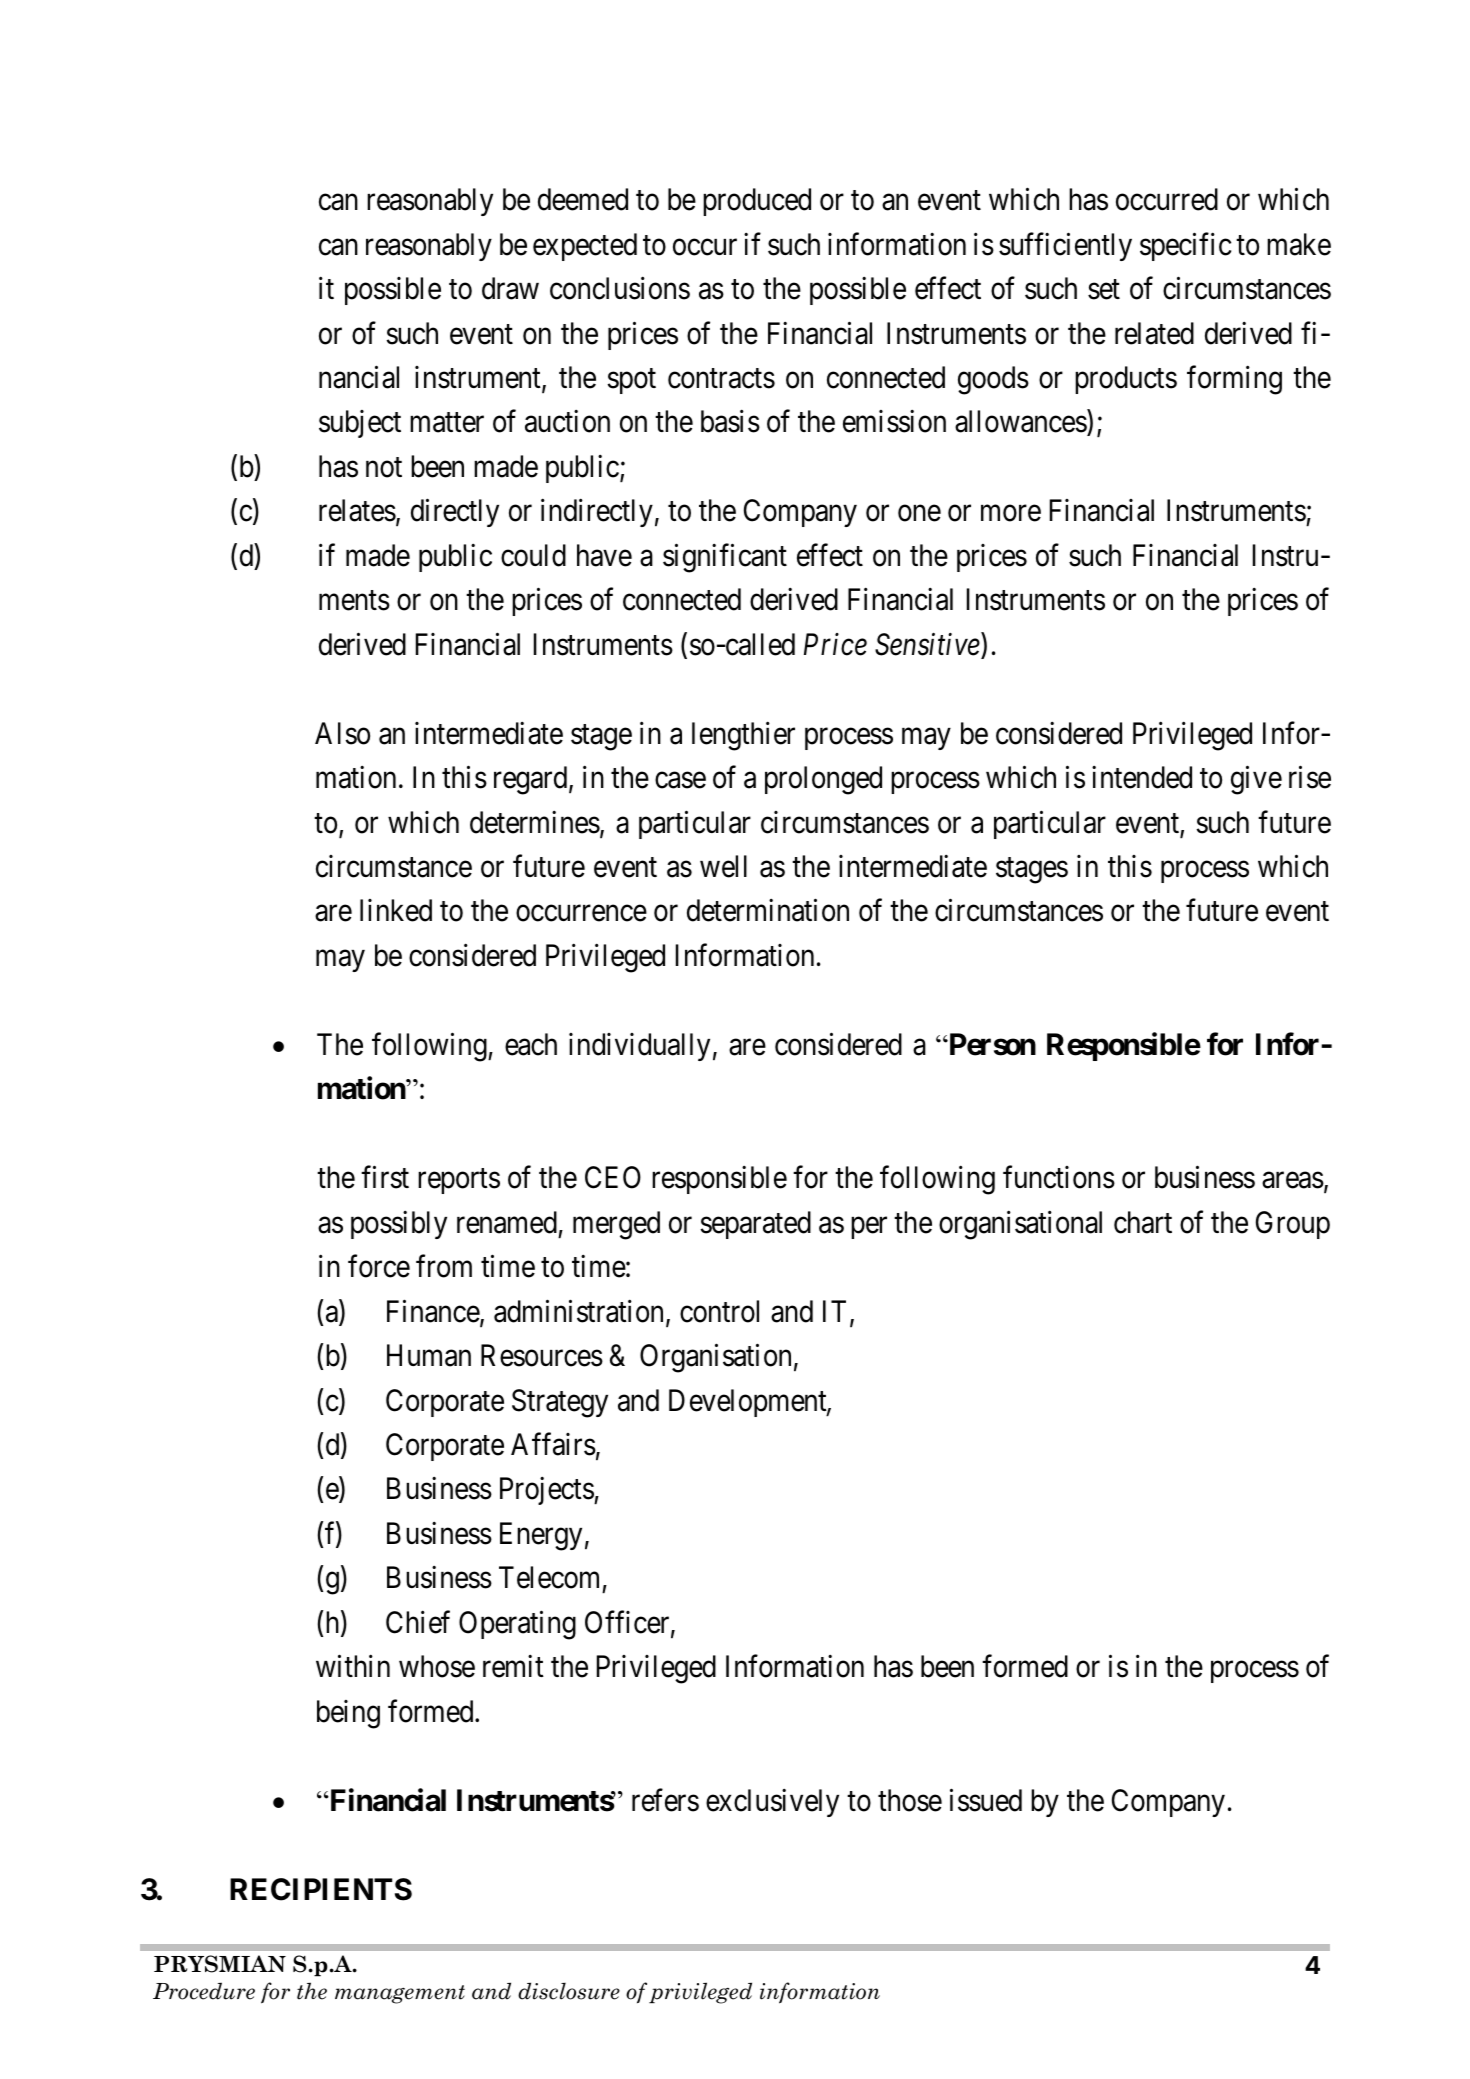  Describe the element at coordinates (385, 1177) in the page. I see `first` at that location.
